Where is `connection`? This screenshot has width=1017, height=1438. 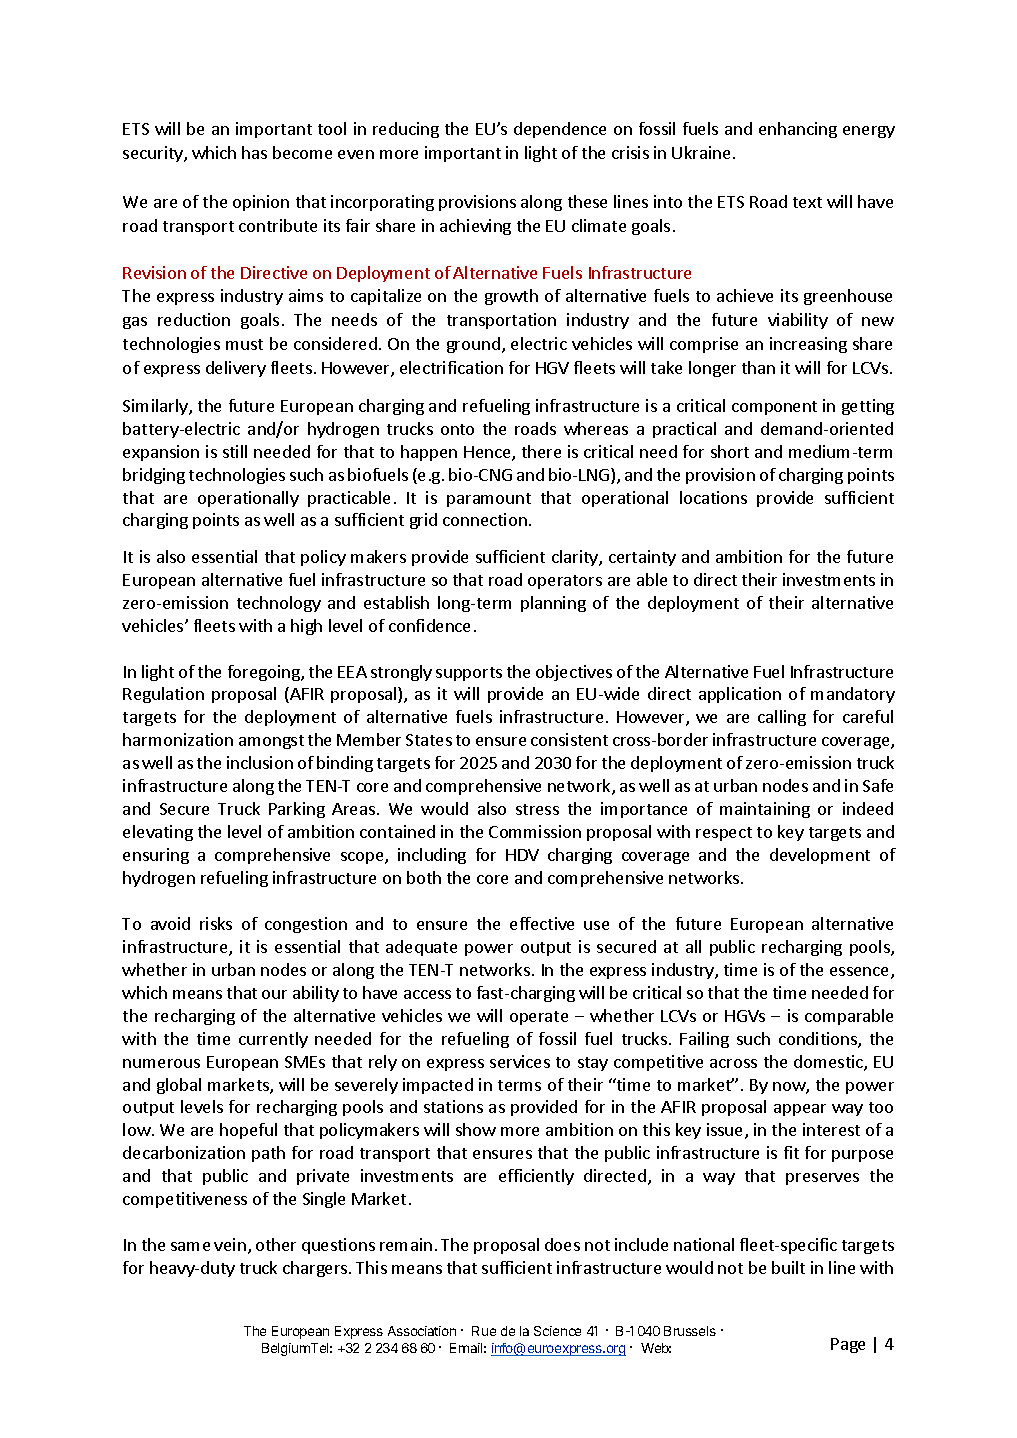
connection is located at coordinates (485, 519).
